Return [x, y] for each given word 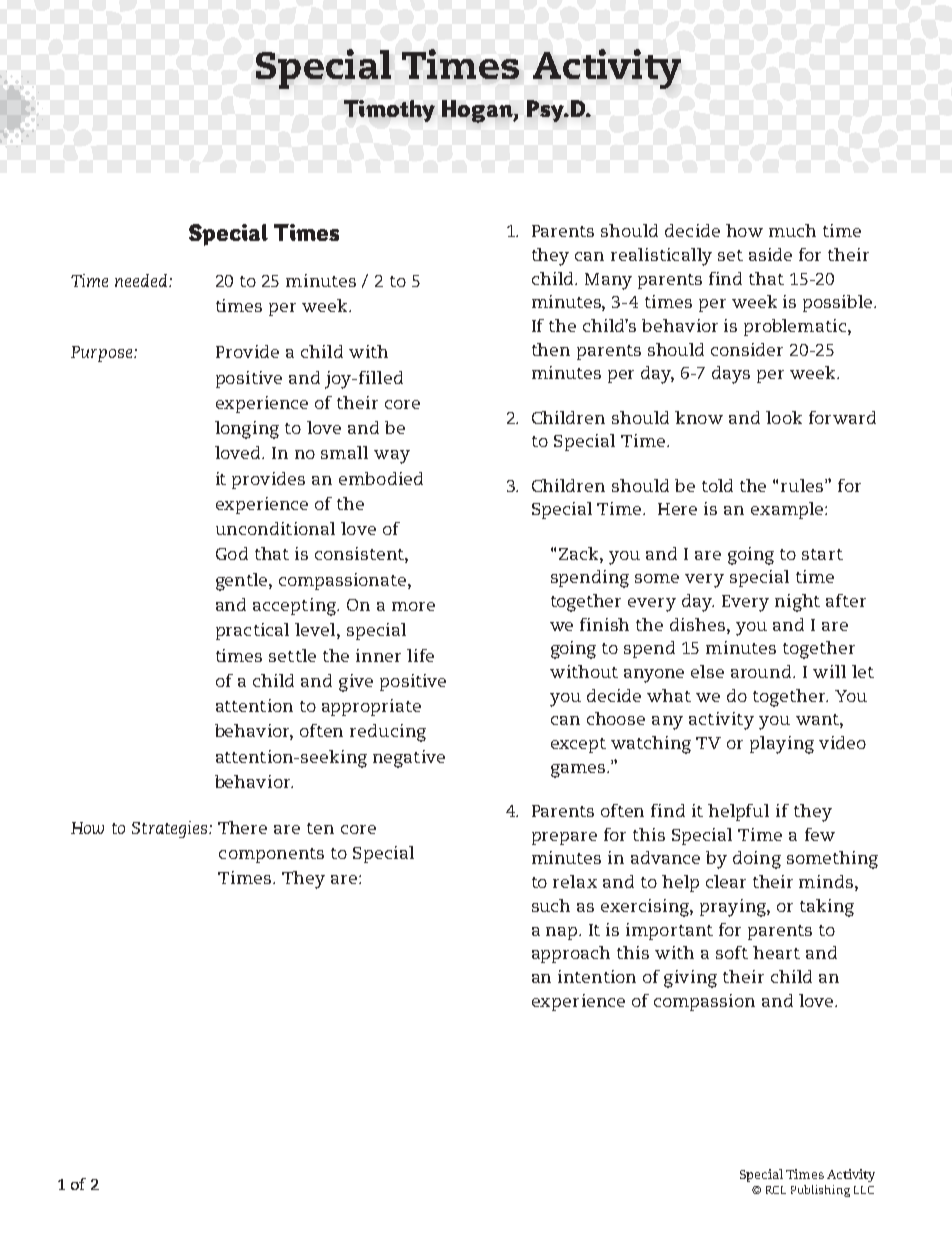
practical [252, 631]
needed [142, 280]
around [762, 671]
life [420, 655]
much [792, 230]
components [271, 855]
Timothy [389, 111]
